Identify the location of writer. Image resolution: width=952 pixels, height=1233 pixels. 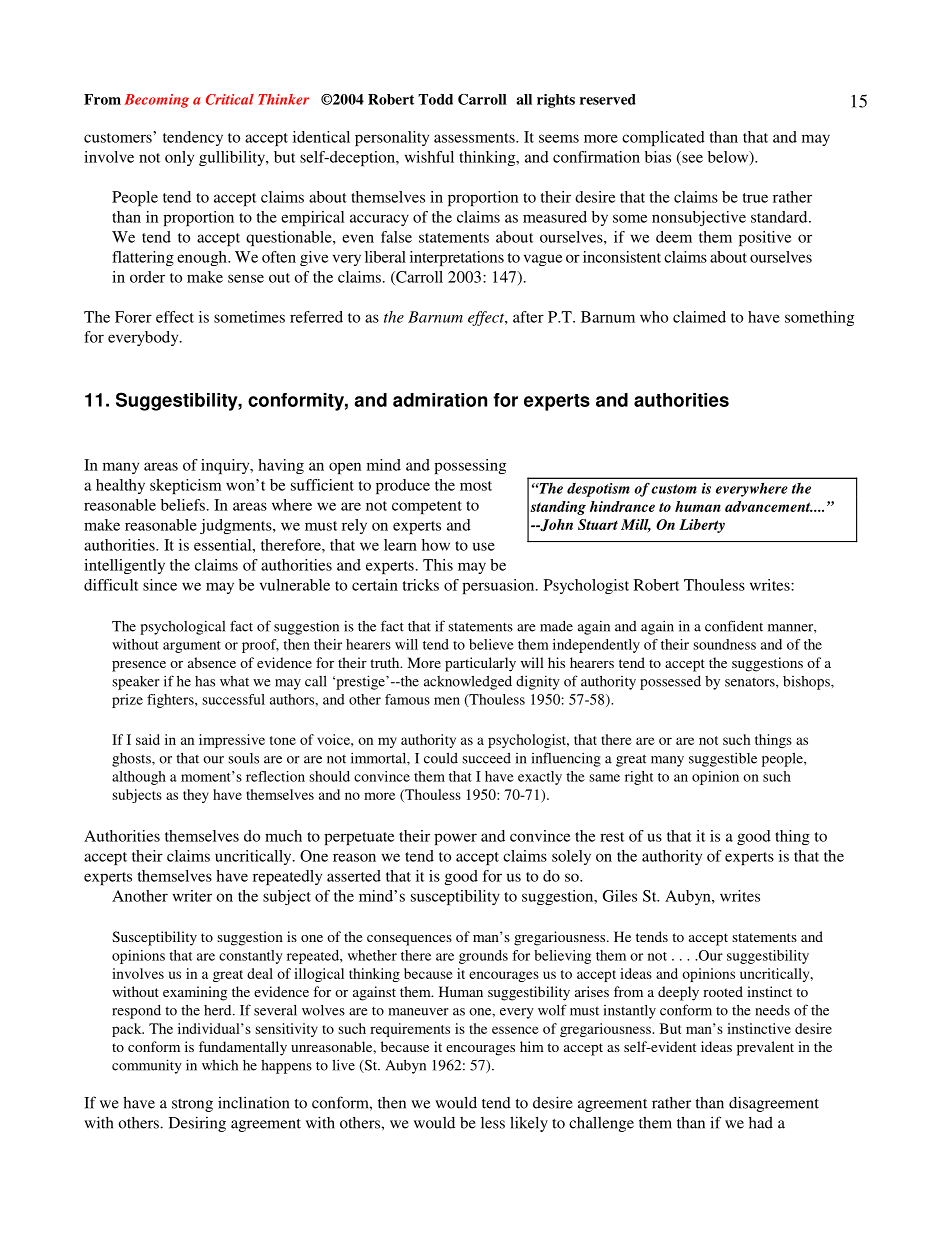
(192, 896).
